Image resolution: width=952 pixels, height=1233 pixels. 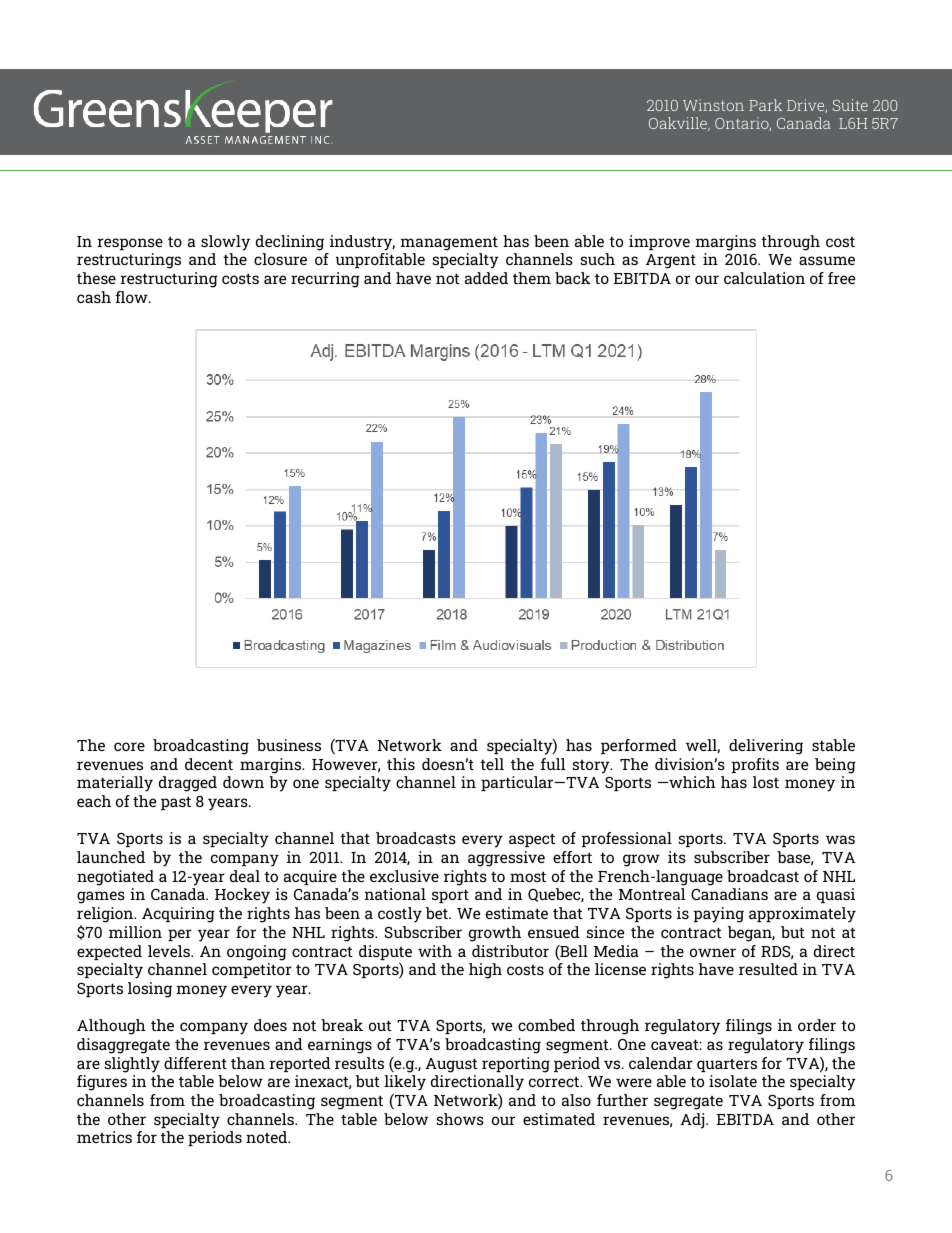 What do you see at coordinates (449, 244) in the screenshot?
I see `management` at bounding box center [449, 244].
